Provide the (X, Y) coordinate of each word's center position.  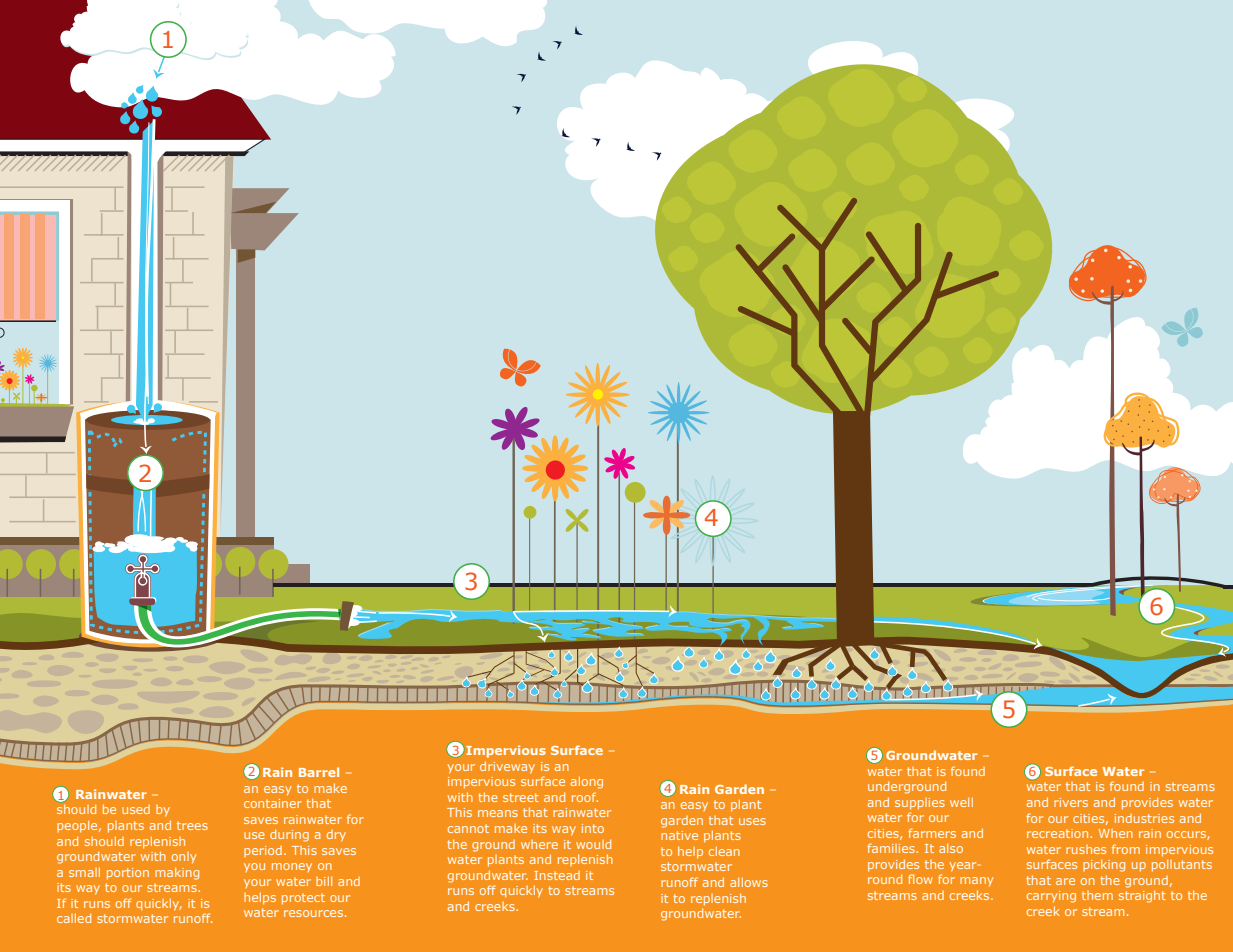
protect (303, 899)
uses (752, 821)
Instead (557, 875)
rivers (1071, 802)
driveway (507, 767)
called (74, 918)
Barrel (319, 772)
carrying (1051, 897)
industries (1144, 818)
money (292, 867)
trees (192, 825)
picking (1104, 866)
